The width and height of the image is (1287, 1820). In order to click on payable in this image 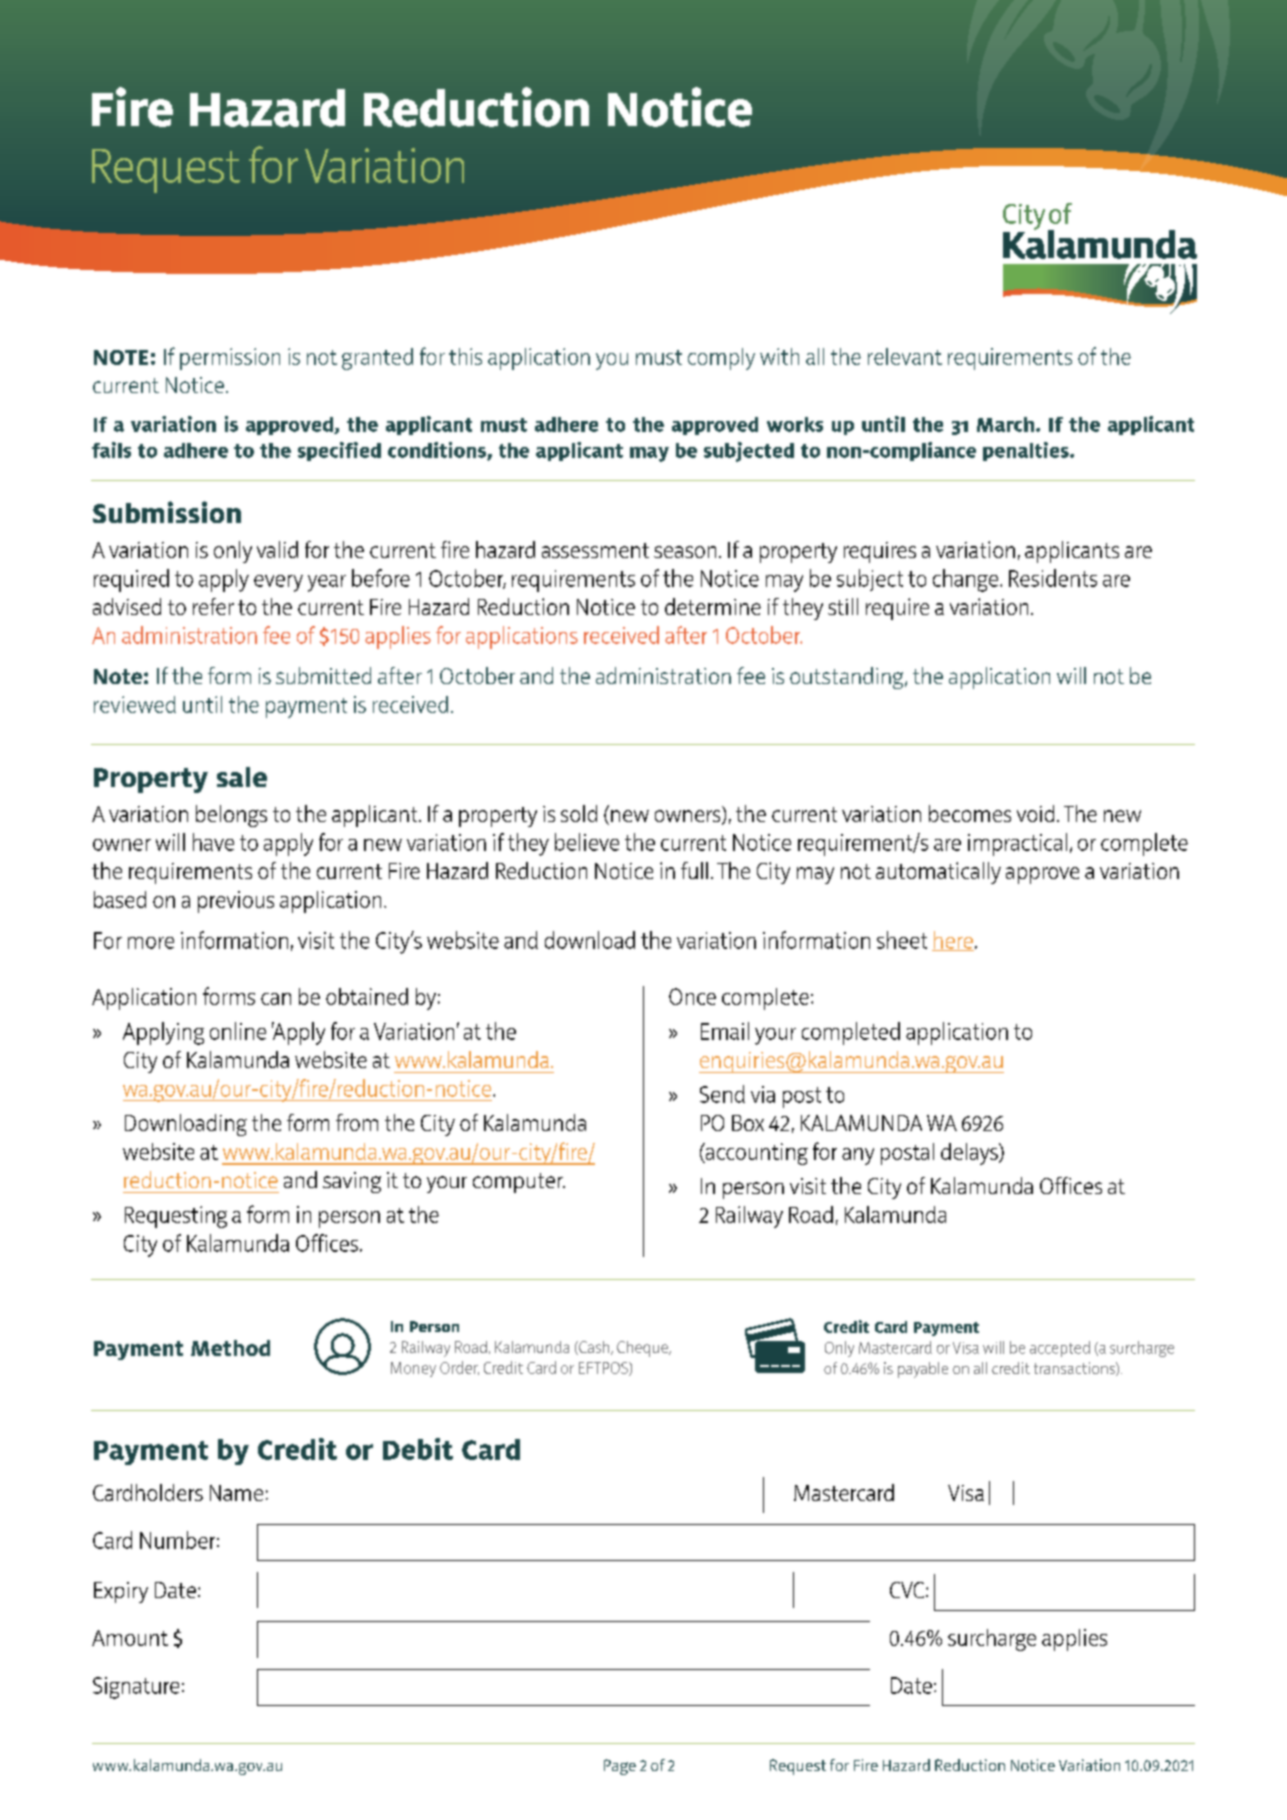, I will do `click(923, 1370)`.
